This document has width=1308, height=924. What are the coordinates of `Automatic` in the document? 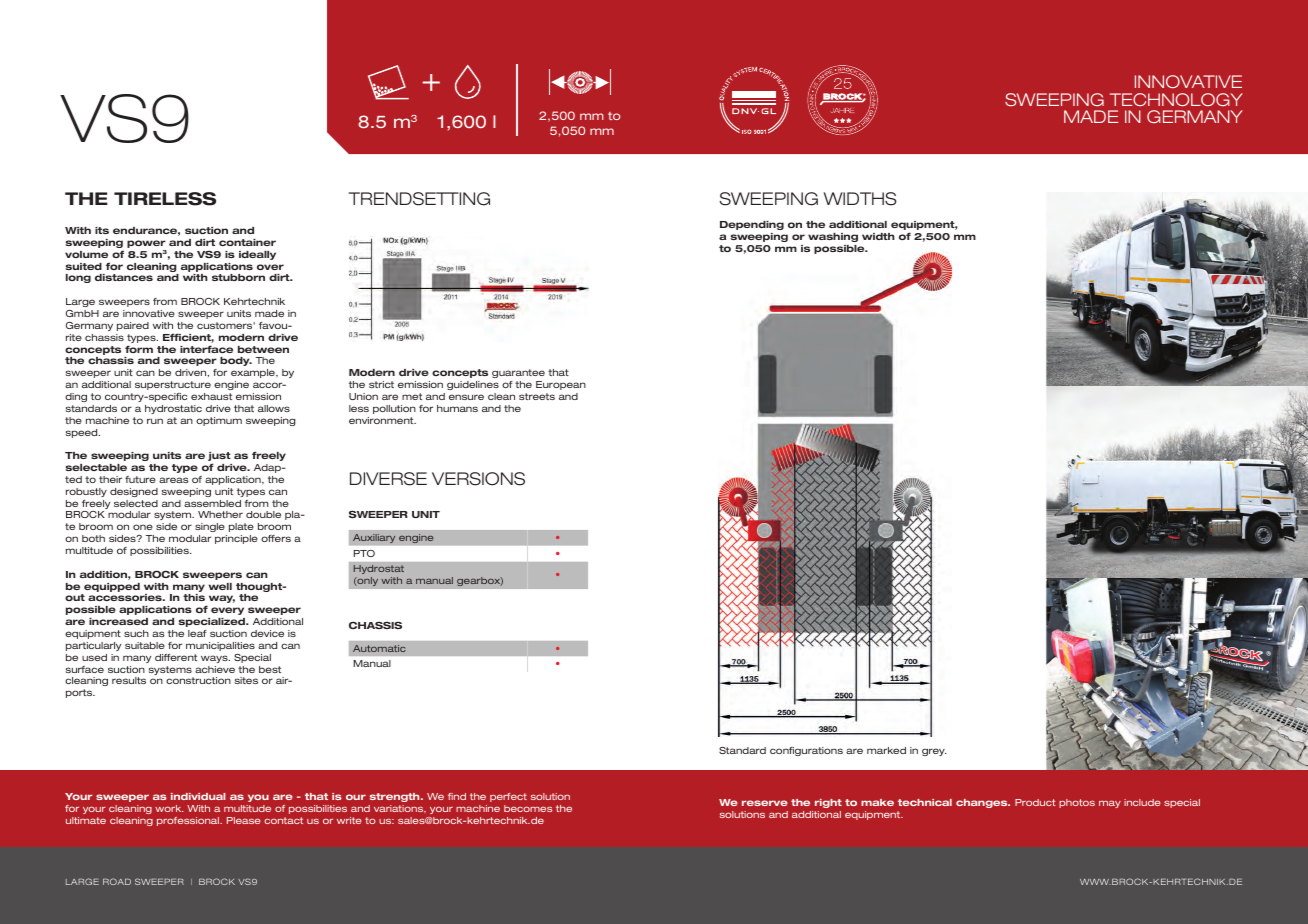 It's located at (379, 648).
